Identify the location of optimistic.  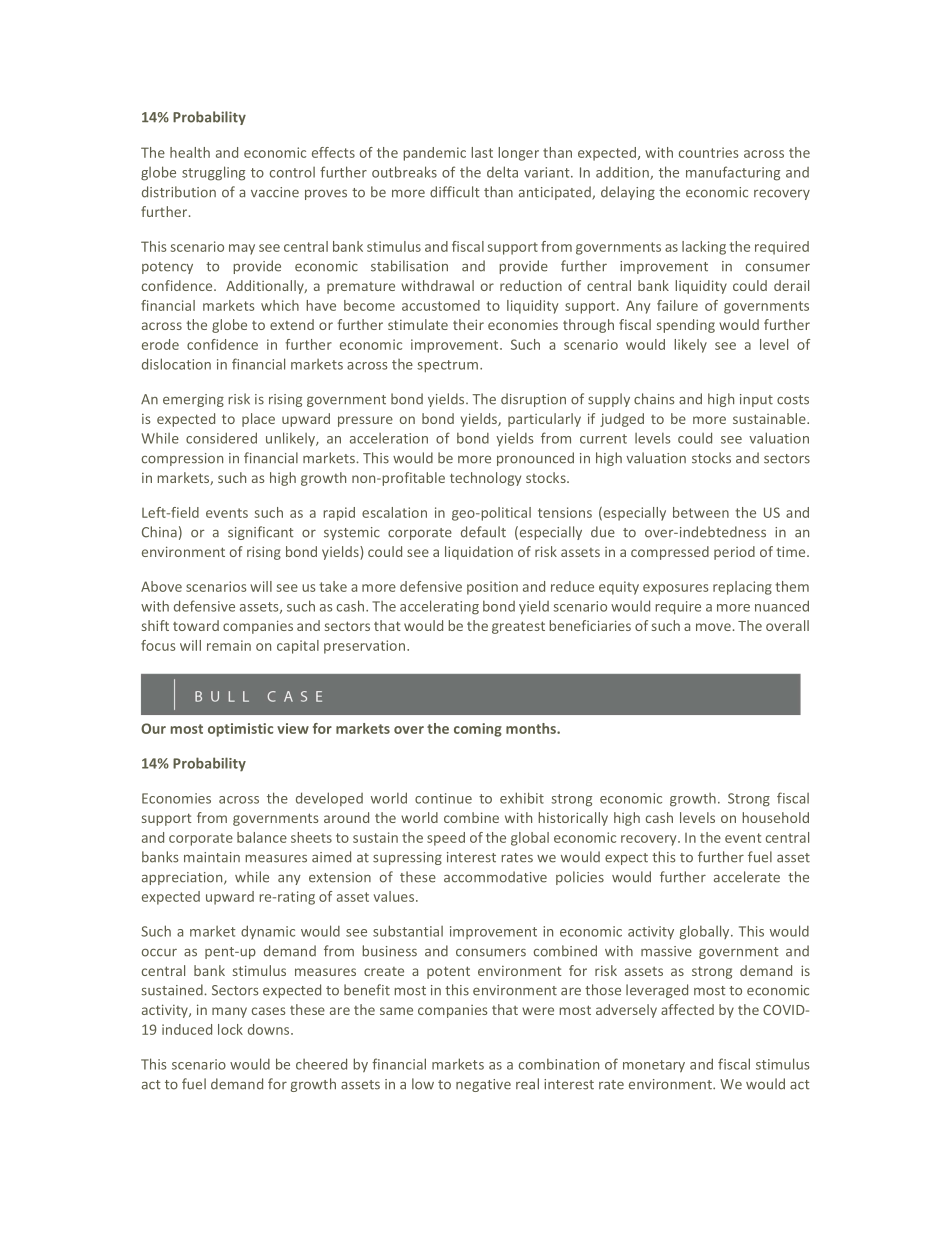
(240, 730).
